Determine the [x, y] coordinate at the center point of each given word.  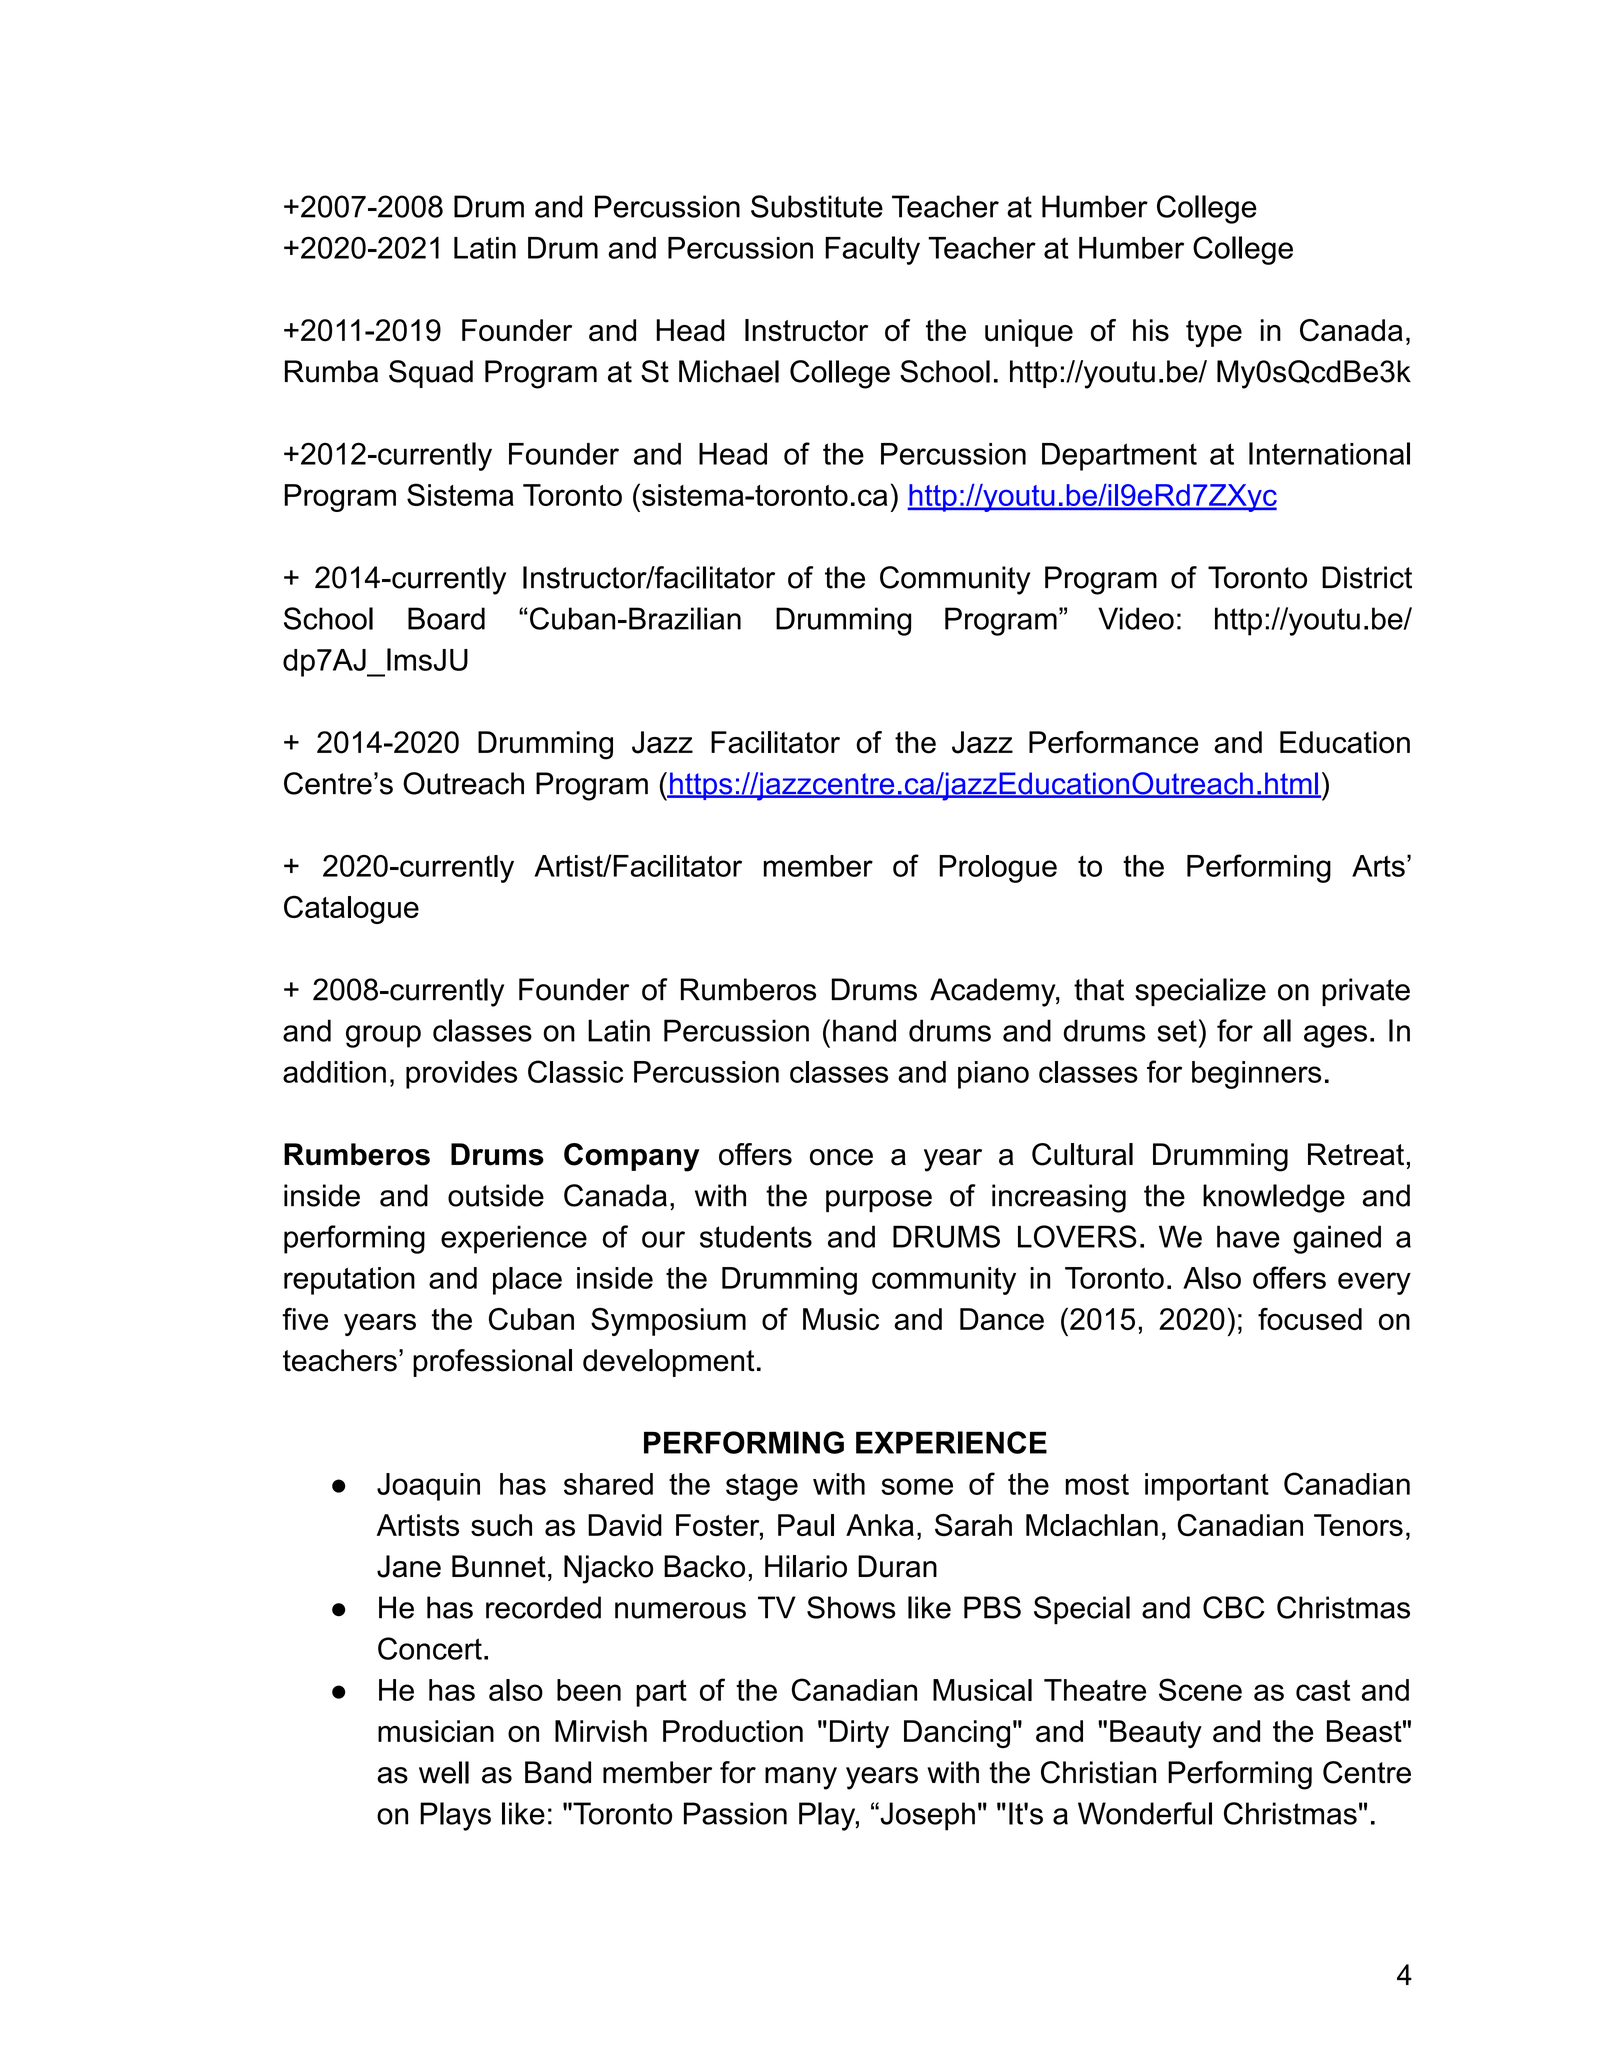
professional [492, 1363]
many [801, 1778]
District [1367, 577]
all [1277, 1030]
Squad [431, 374]
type [1214, 334]
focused [1310, 1319]
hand [864, 1030]
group [383, 1036]
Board [446, 618]
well [444, 1772]
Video [1136, 618]
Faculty [872, 250]
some [917, 1486]
